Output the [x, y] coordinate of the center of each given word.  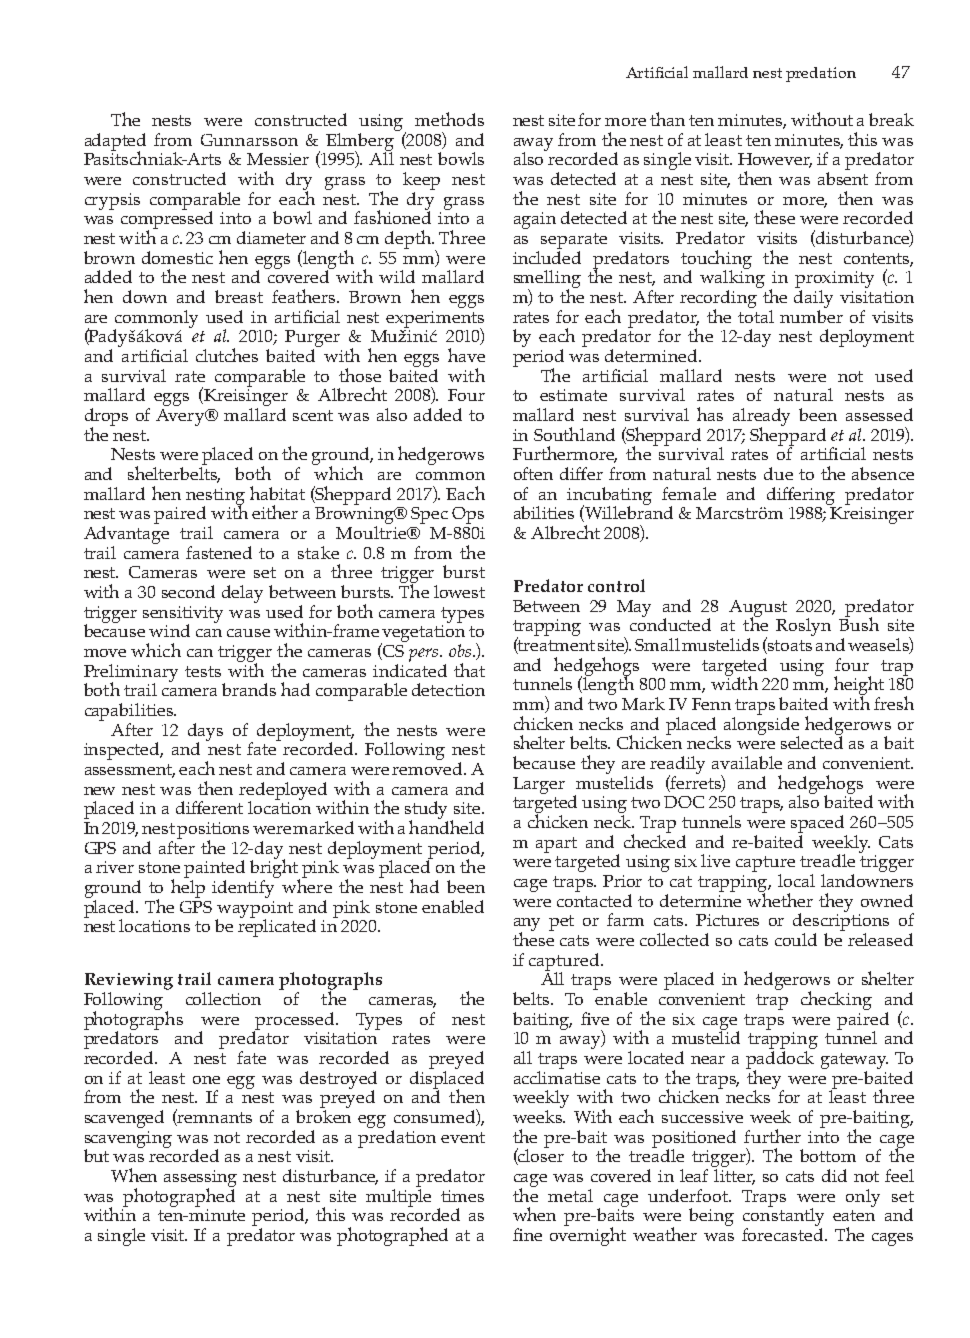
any [527, 926]
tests [203, 671]
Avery [181, 417]
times [462, 1196]
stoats [789, 646]
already [761, 418]
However [775, 160]
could [796, 939]
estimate [573, 395]
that [469, 670]
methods [449, 119]
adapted [115, 143]
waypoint [255, 910]
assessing [200, 1179]
